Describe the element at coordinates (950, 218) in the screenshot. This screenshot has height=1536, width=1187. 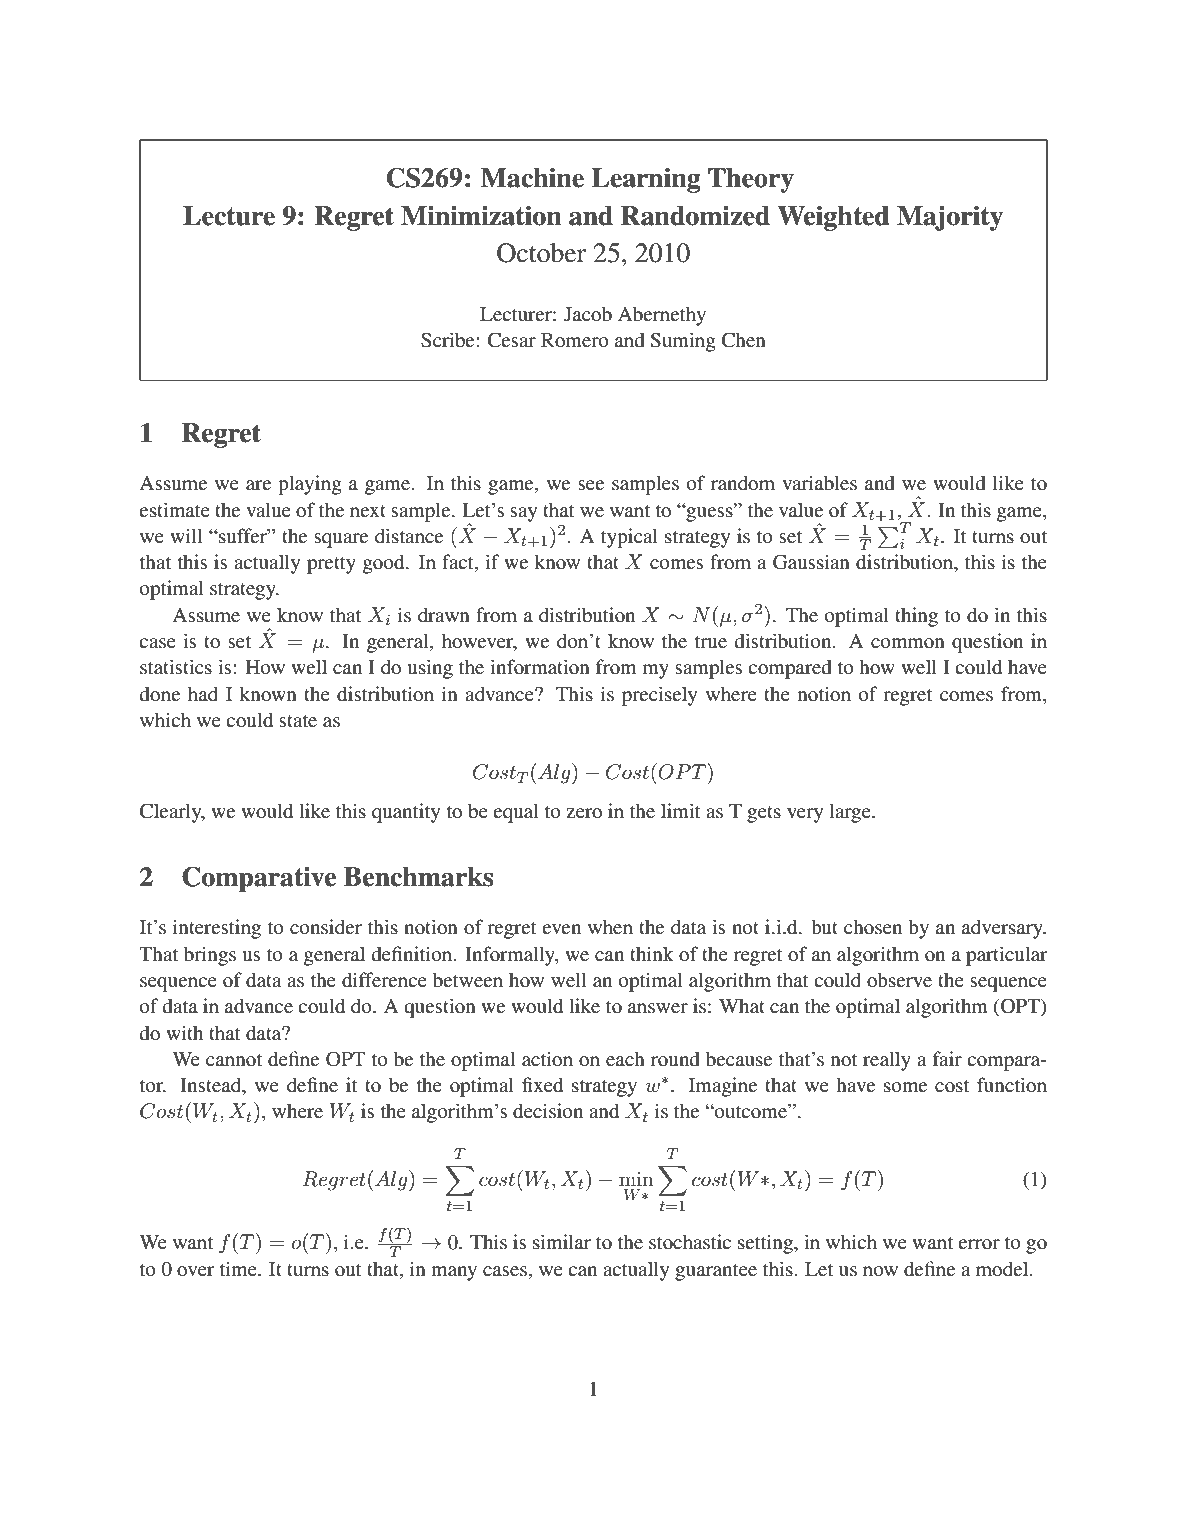
I see `Majority` at that location.
